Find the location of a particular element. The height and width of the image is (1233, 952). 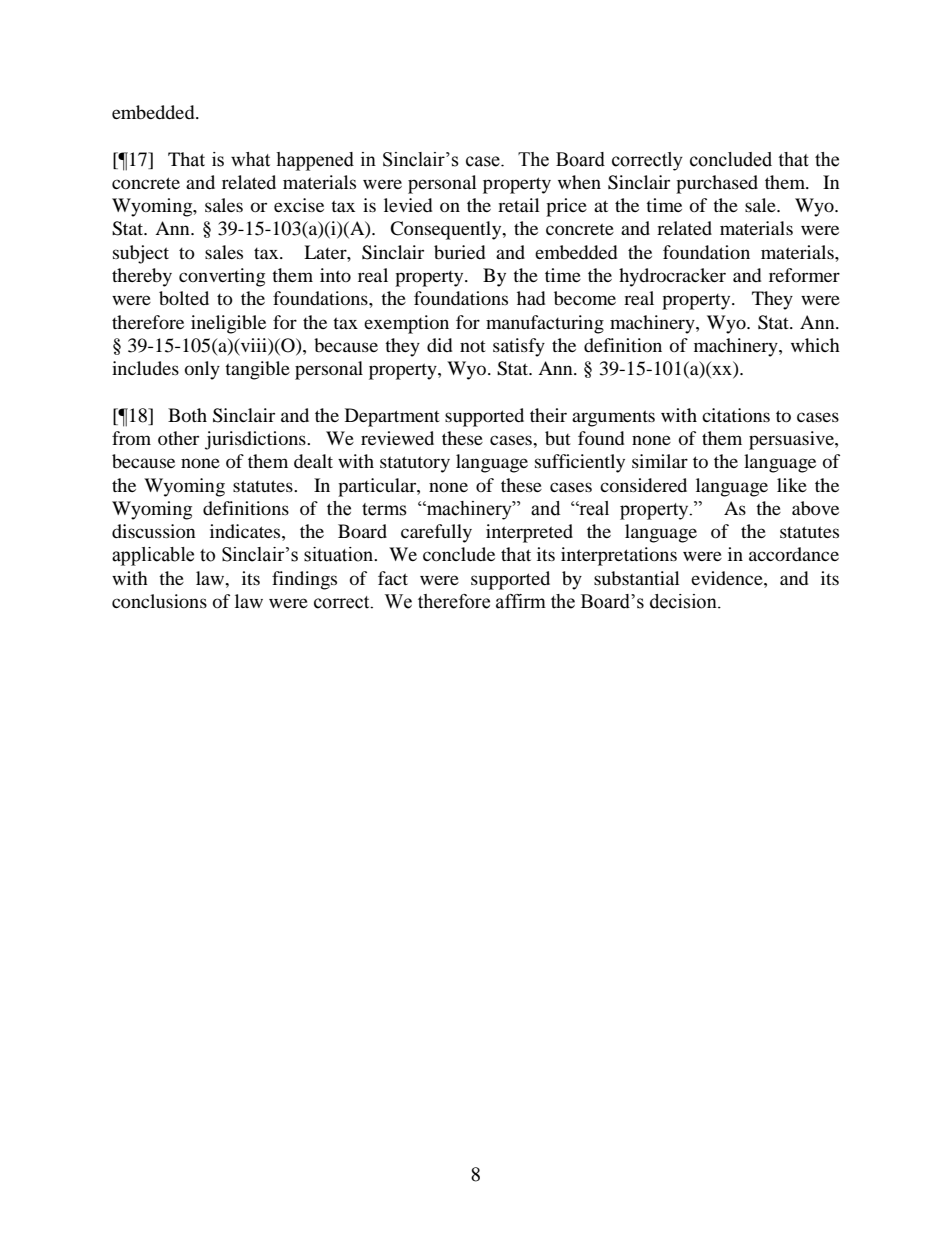

affirm is located at coordinates (521, 601).
